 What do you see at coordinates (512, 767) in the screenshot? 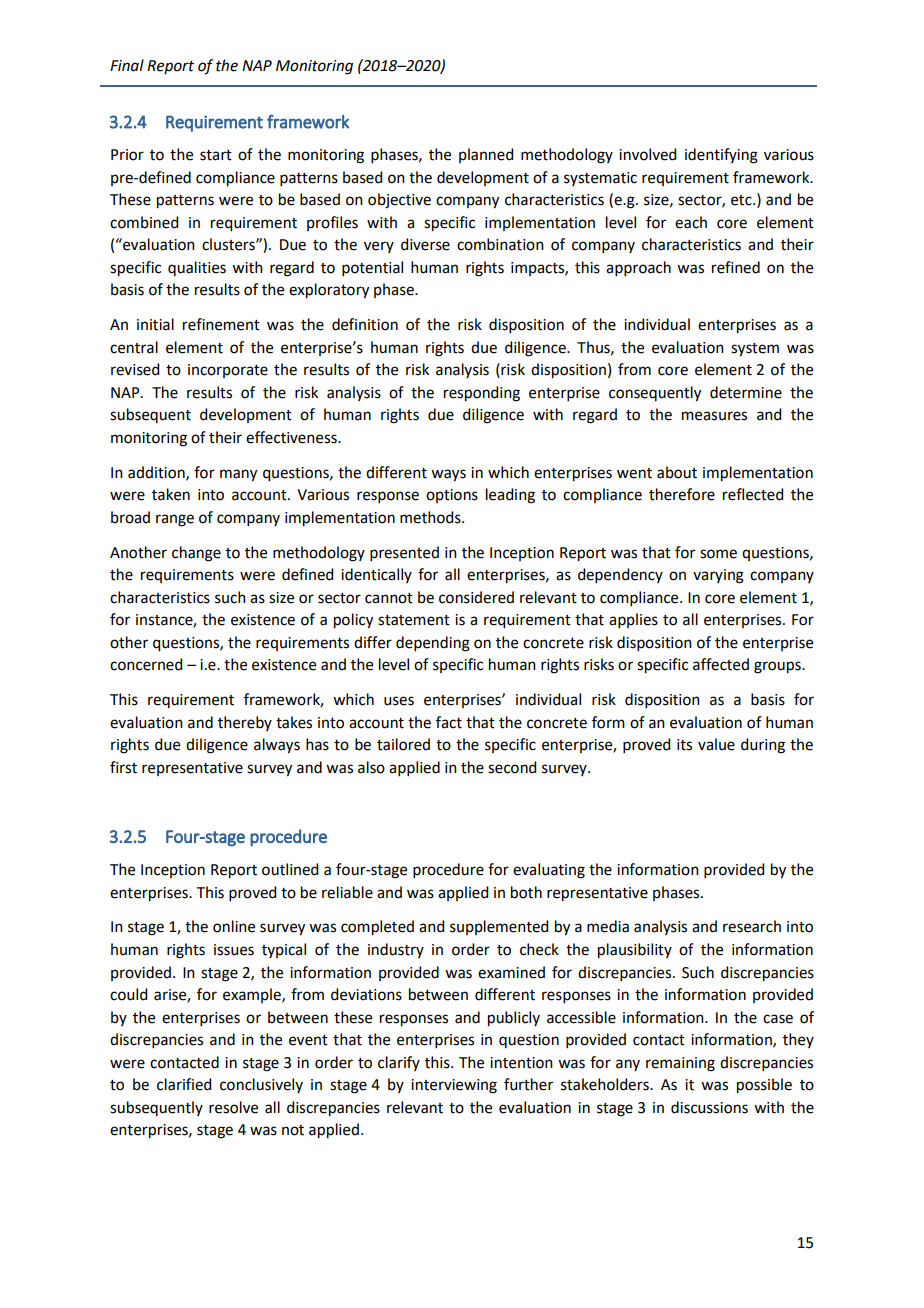
I see `second` at bounding box center [512, 767].
